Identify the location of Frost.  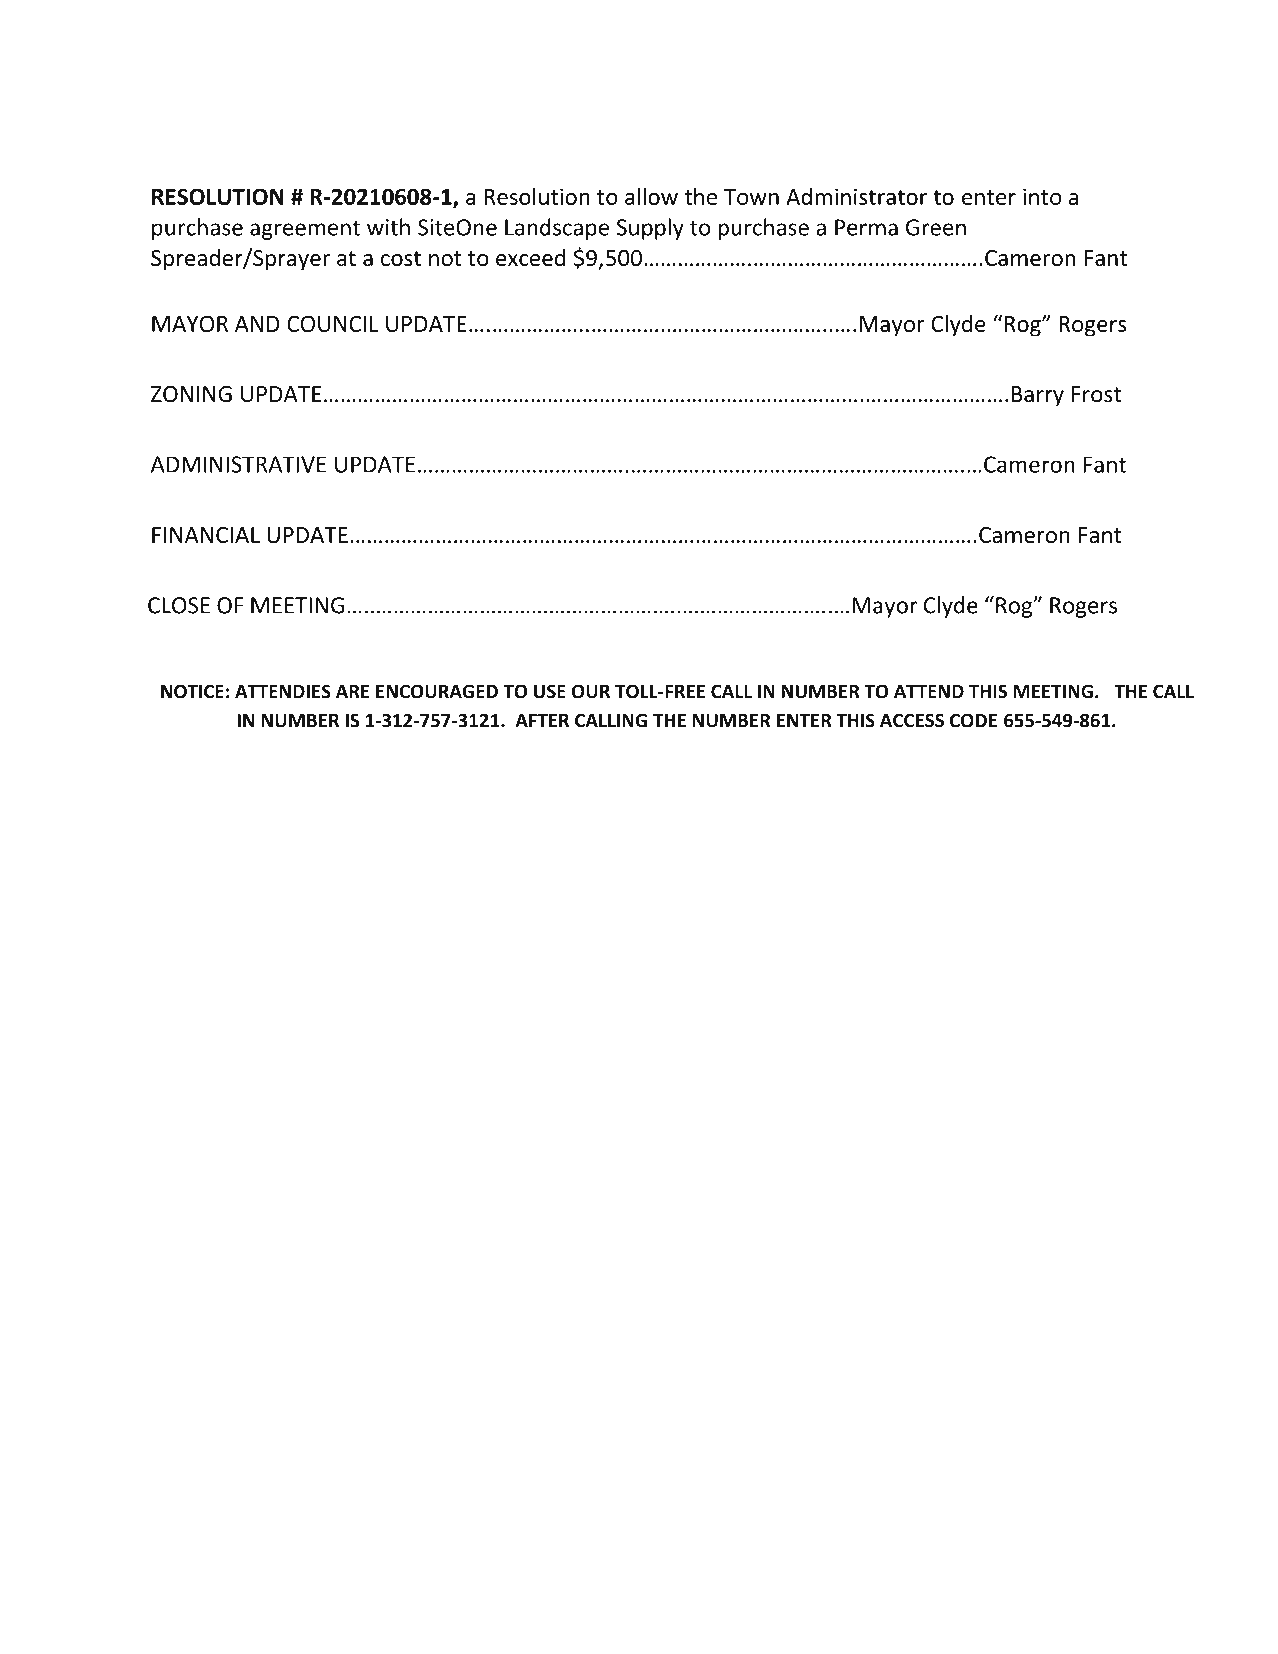
(1096, 394).
